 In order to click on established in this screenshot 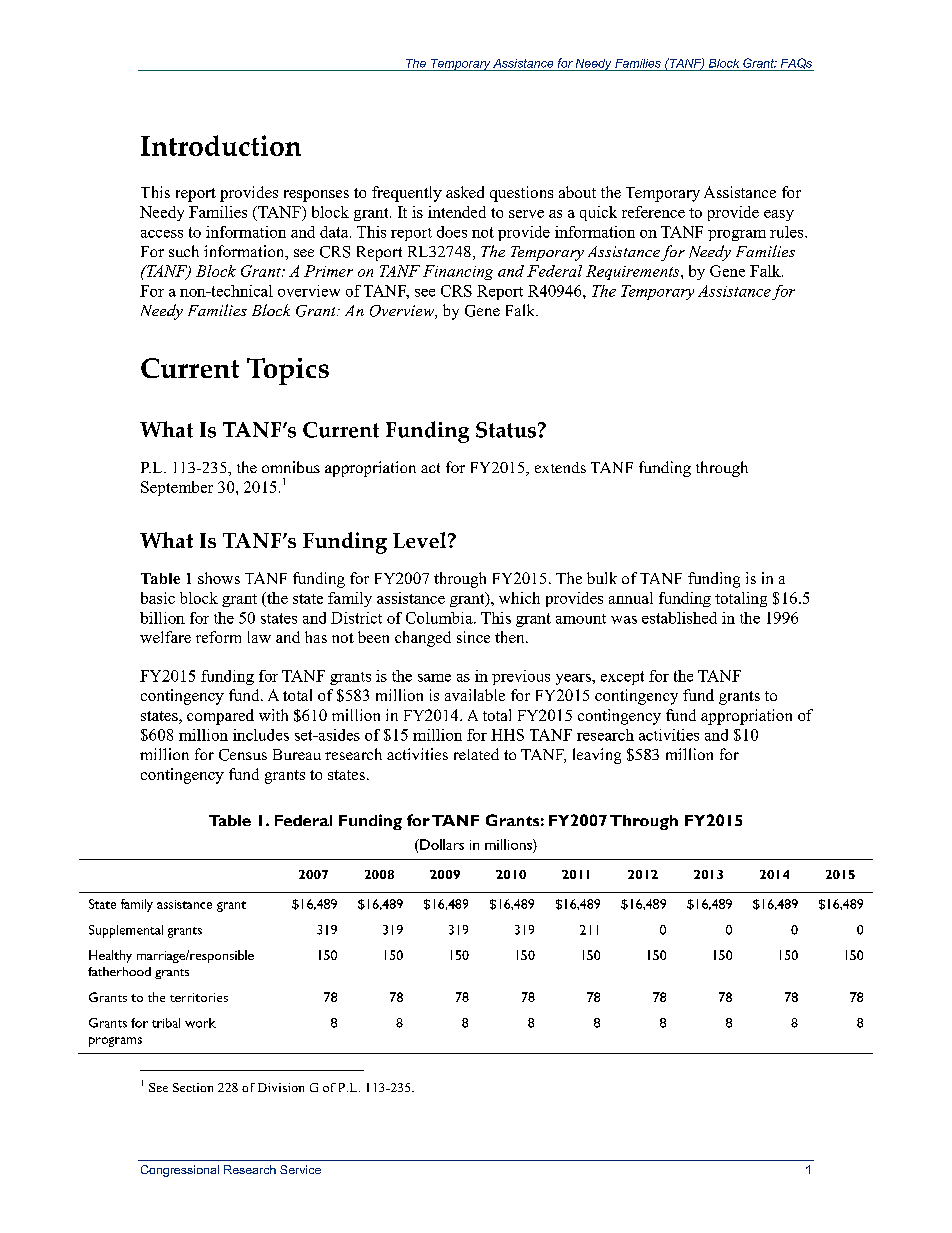, I will do `click(679, 618)`.
